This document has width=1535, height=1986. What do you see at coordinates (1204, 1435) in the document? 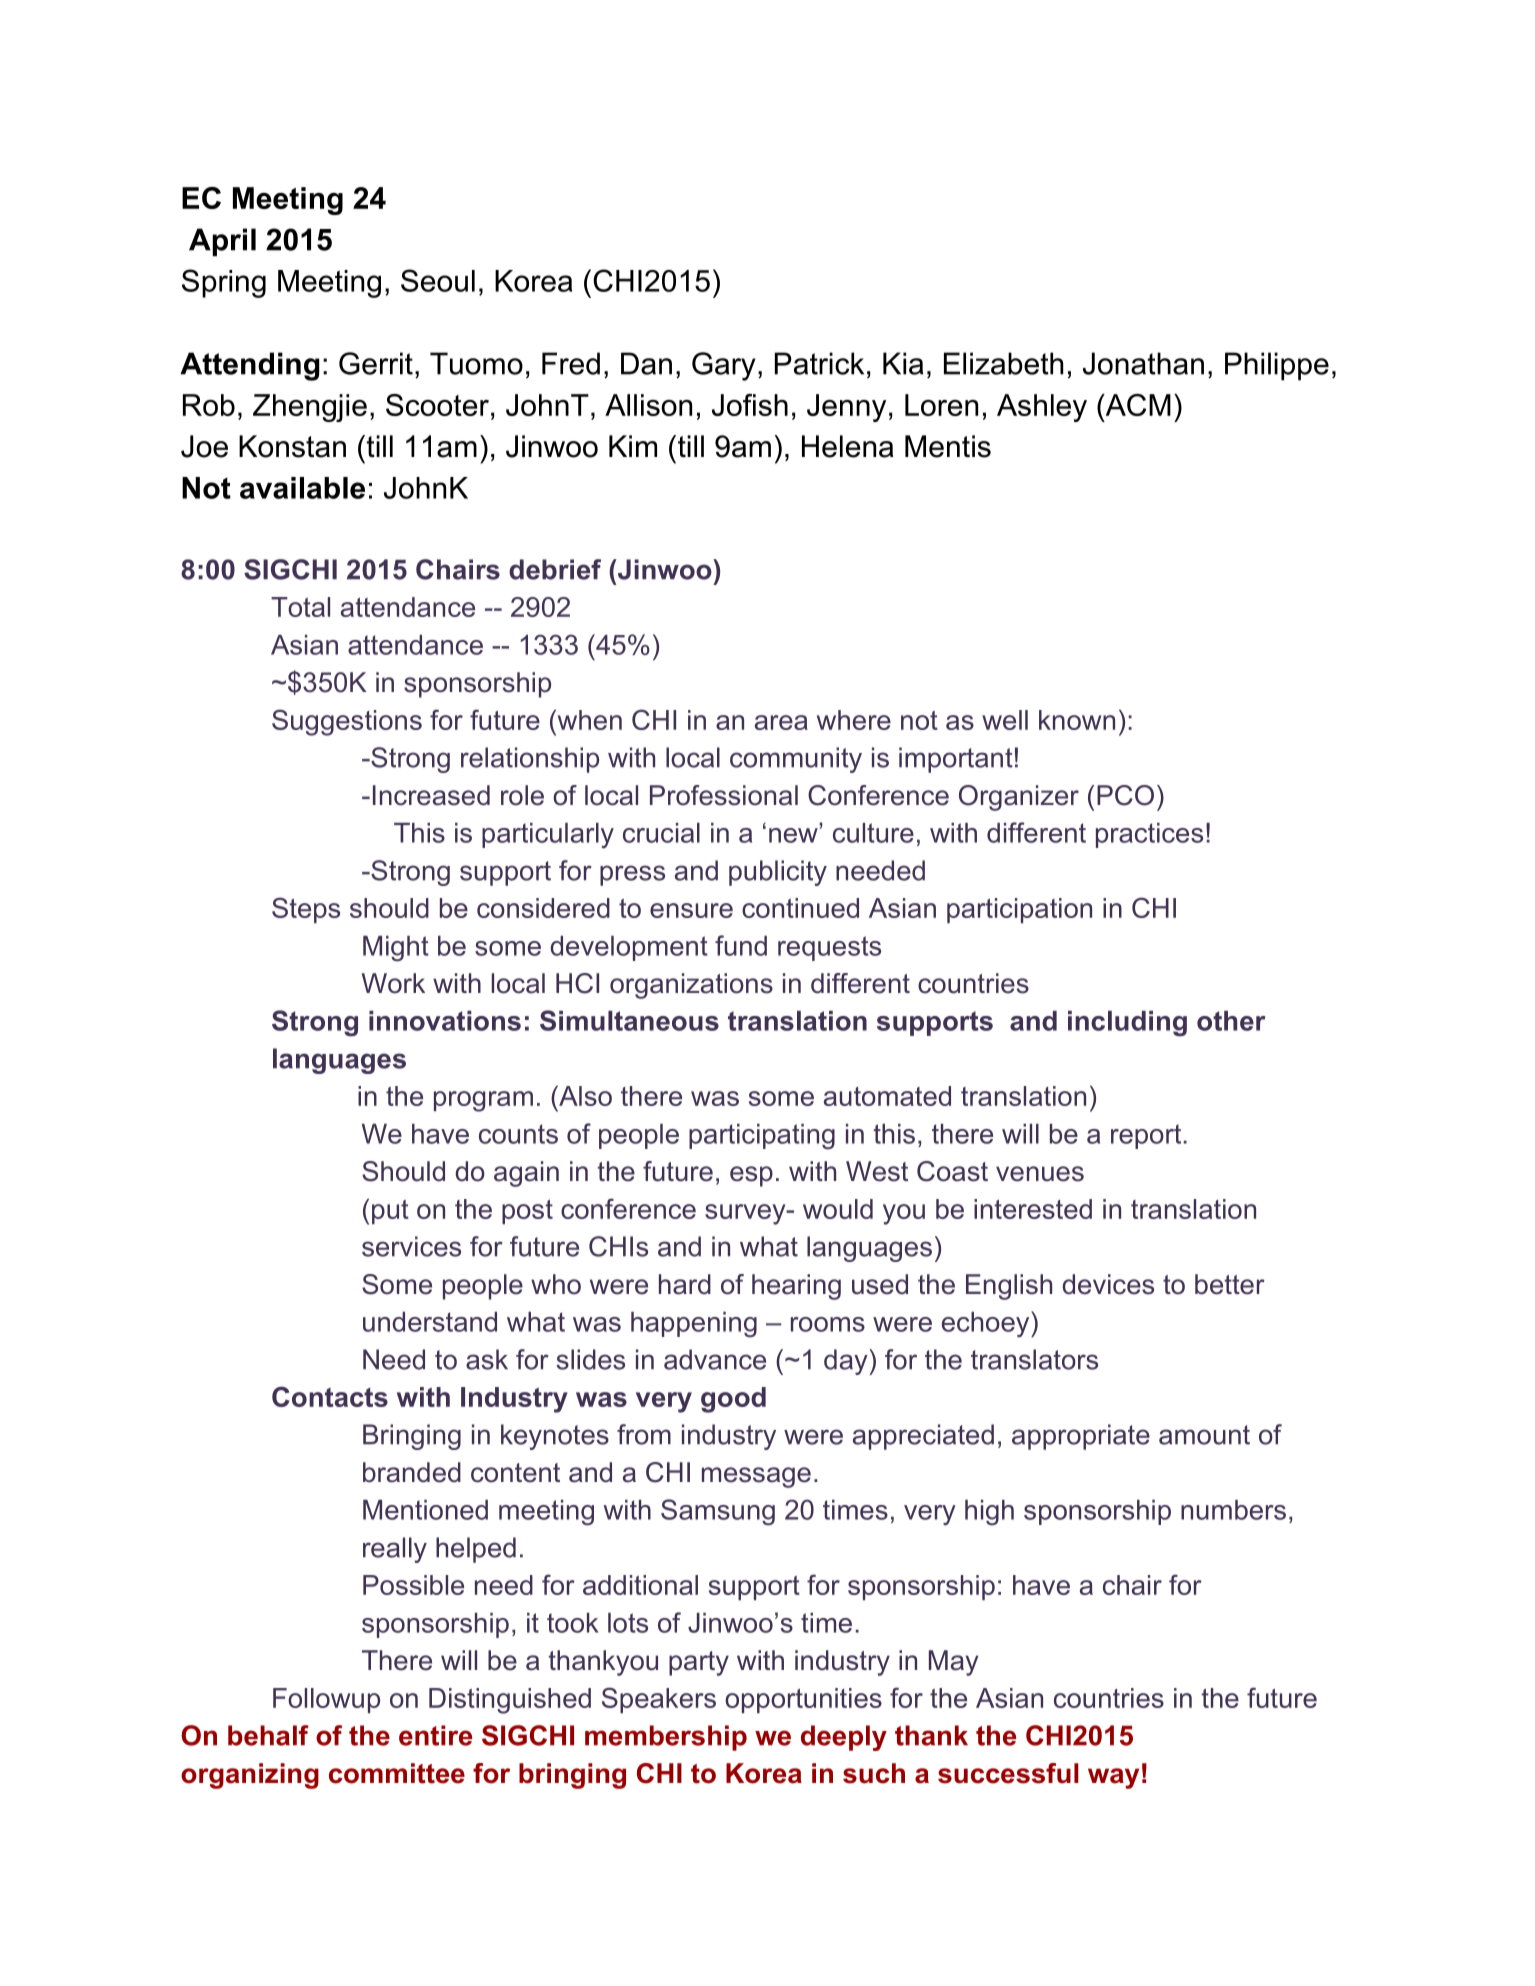
I see `amount` at bounding box center [1204, 1435].
